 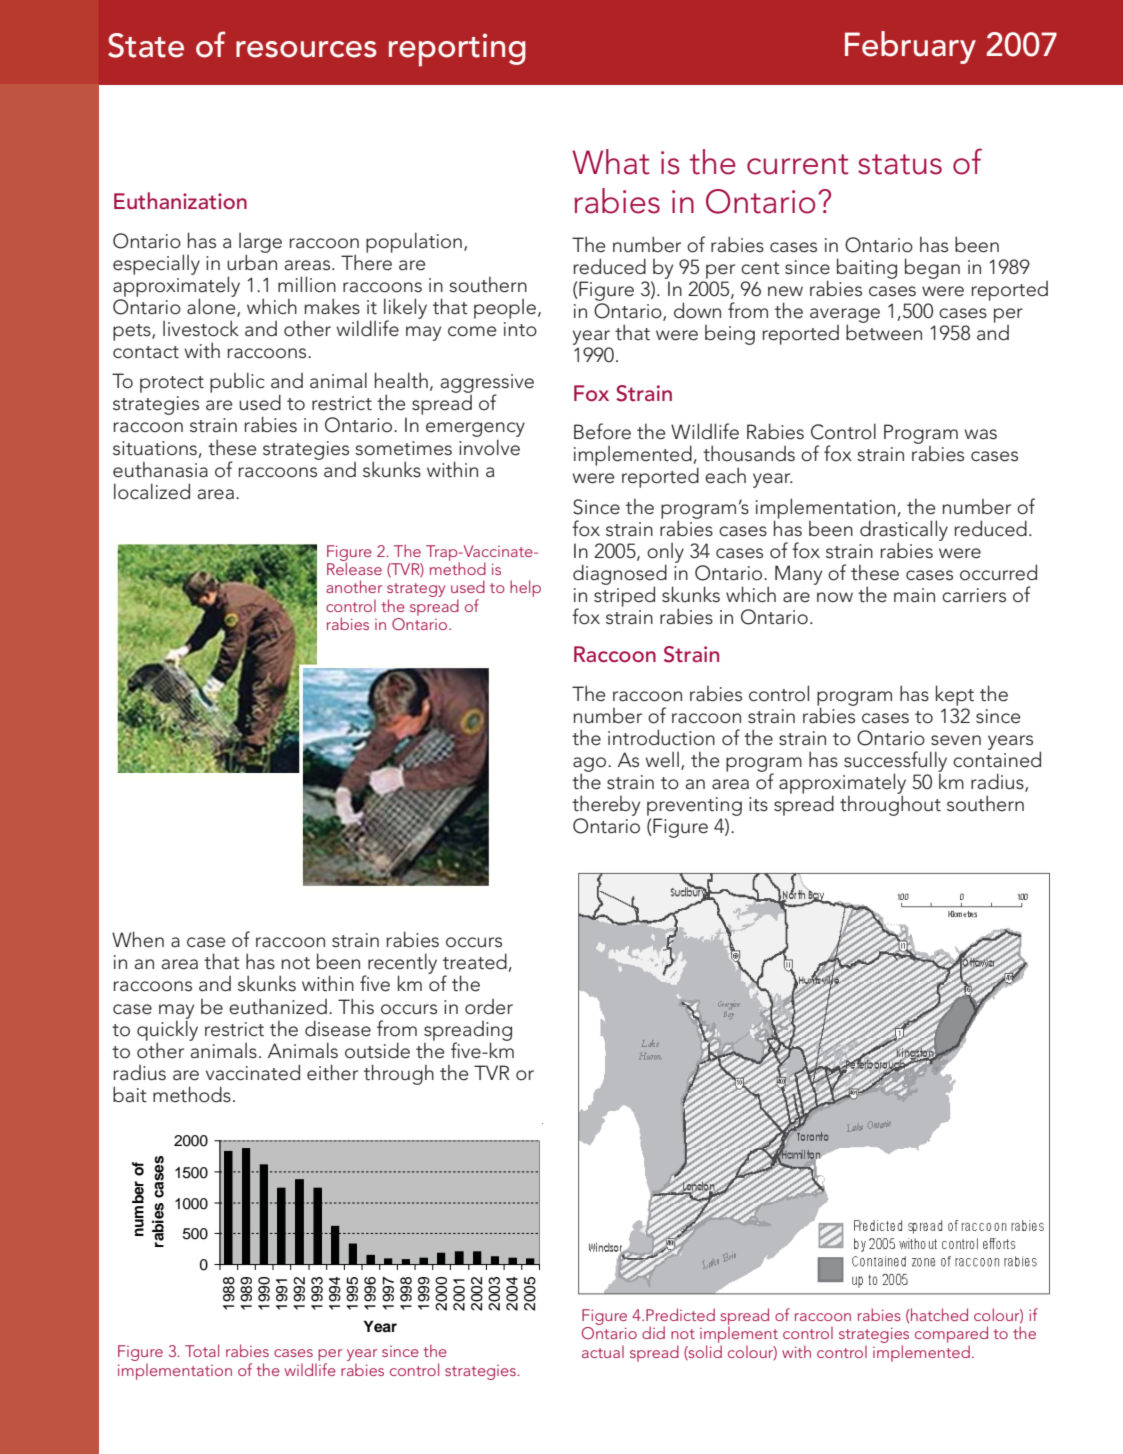 What do you see at coordinates (306, 49) in the page?
I see `resources` at bounding box center [306, 49].
